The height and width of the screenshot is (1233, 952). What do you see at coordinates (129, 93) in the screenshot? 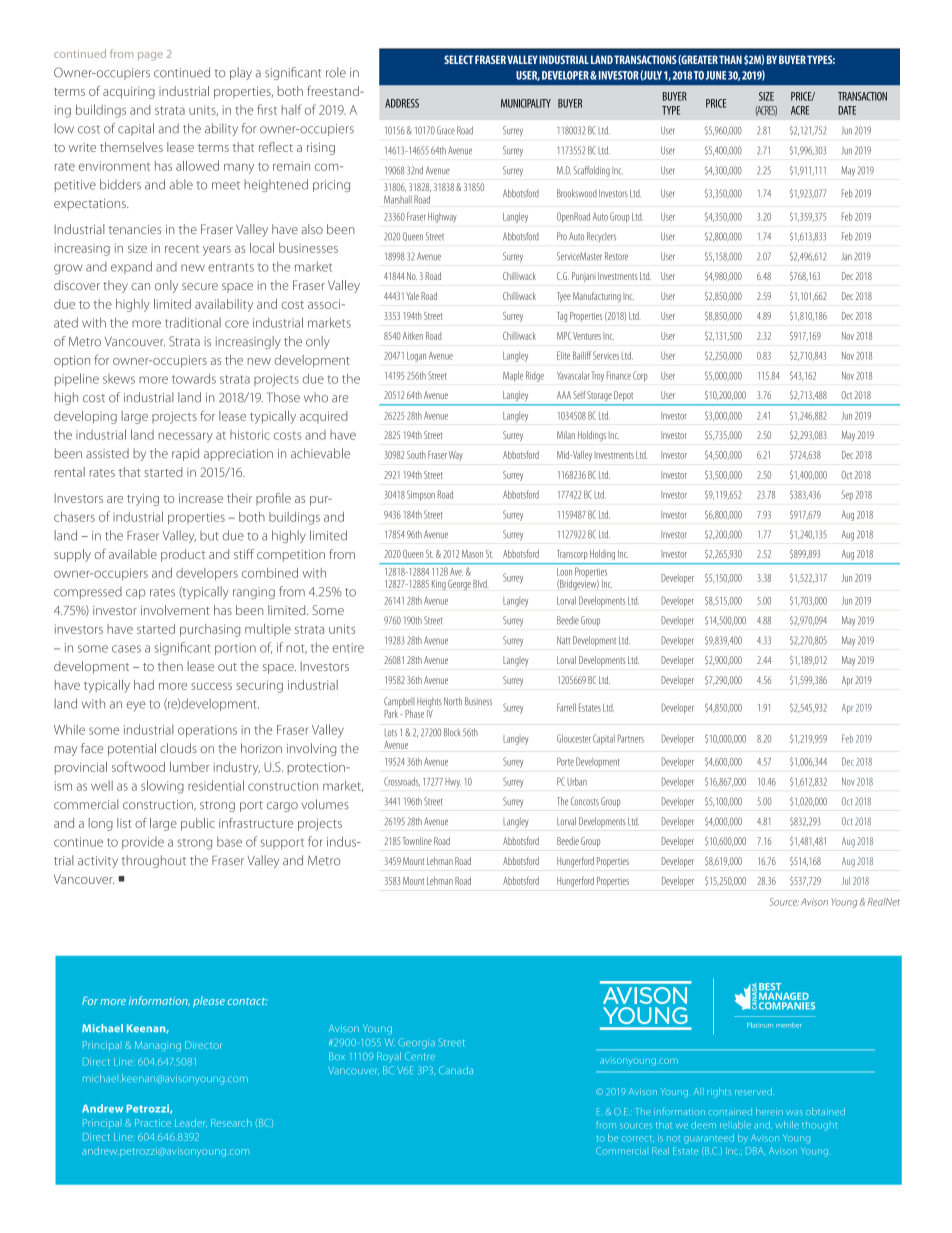
I see `acquiring` at bounding box center [129, 93].
